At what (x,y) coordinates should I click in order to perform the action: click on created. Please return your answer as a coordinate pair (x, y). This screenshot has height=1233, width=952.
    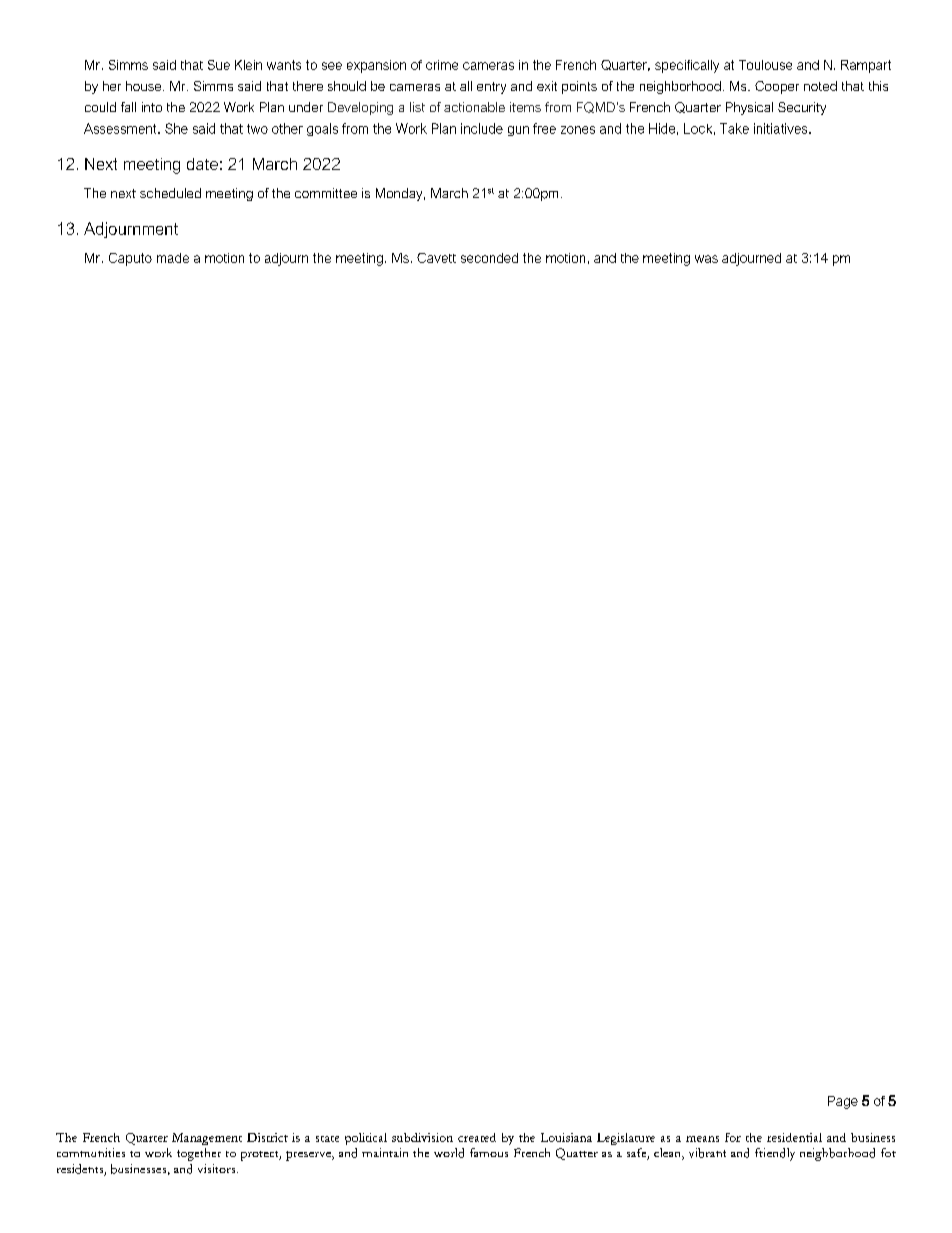
    Looking at the image, I should click on (477, 1137).
